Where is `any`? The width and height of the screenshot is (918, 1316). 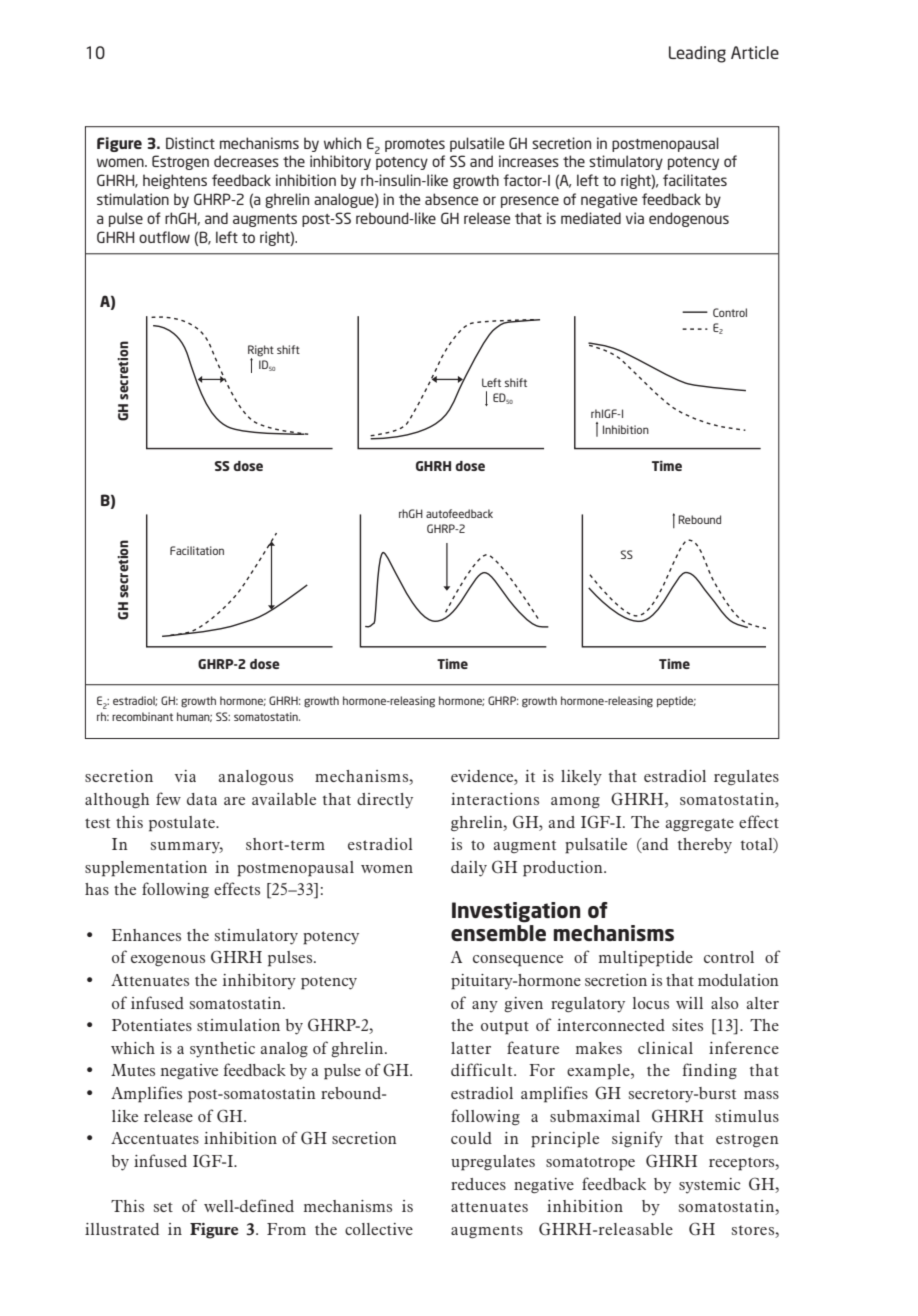 any is located at coordinates (485, 1007).
